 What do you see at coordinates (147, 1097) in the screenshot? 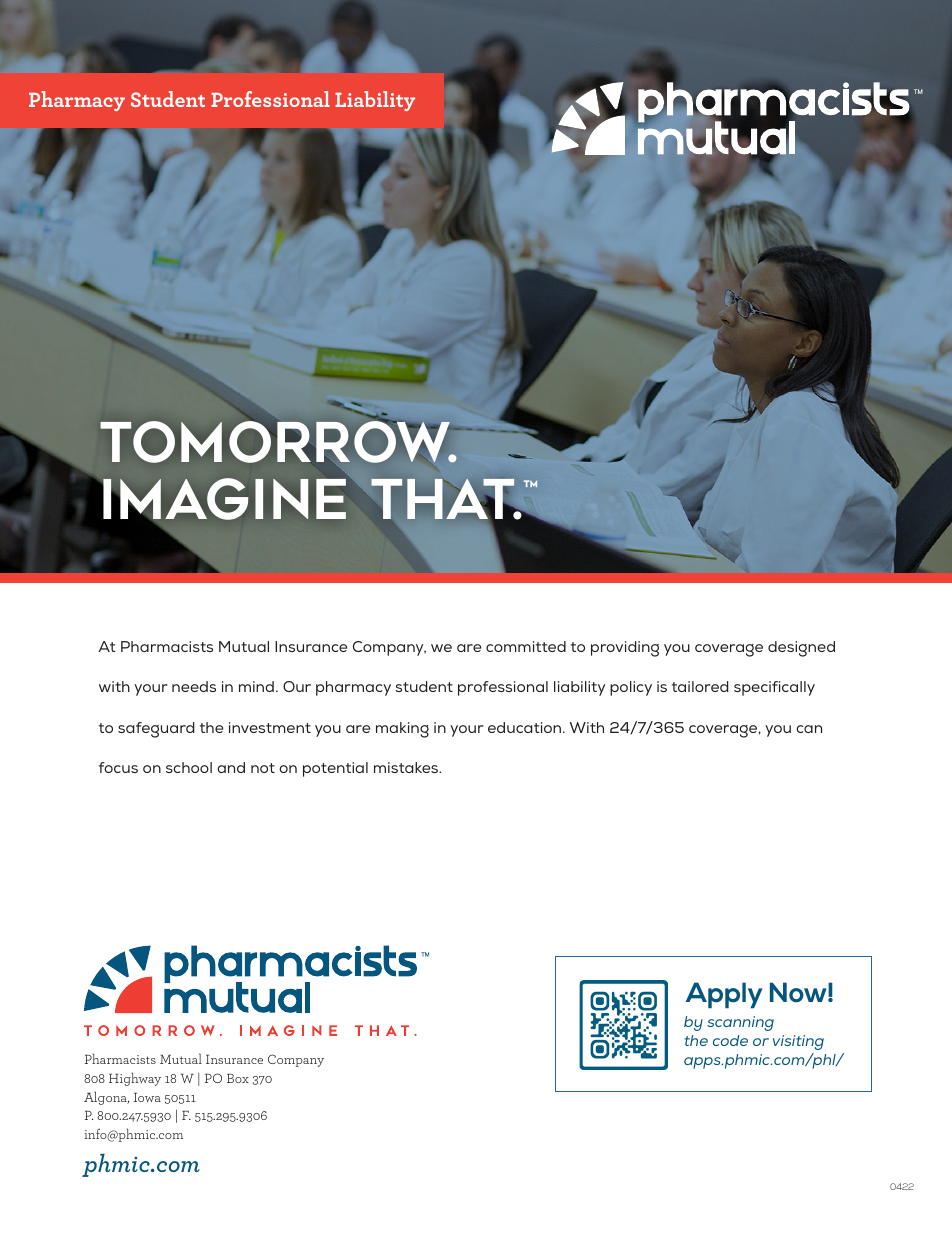
I see `Iowa` at bounding box center [147, 1097].
